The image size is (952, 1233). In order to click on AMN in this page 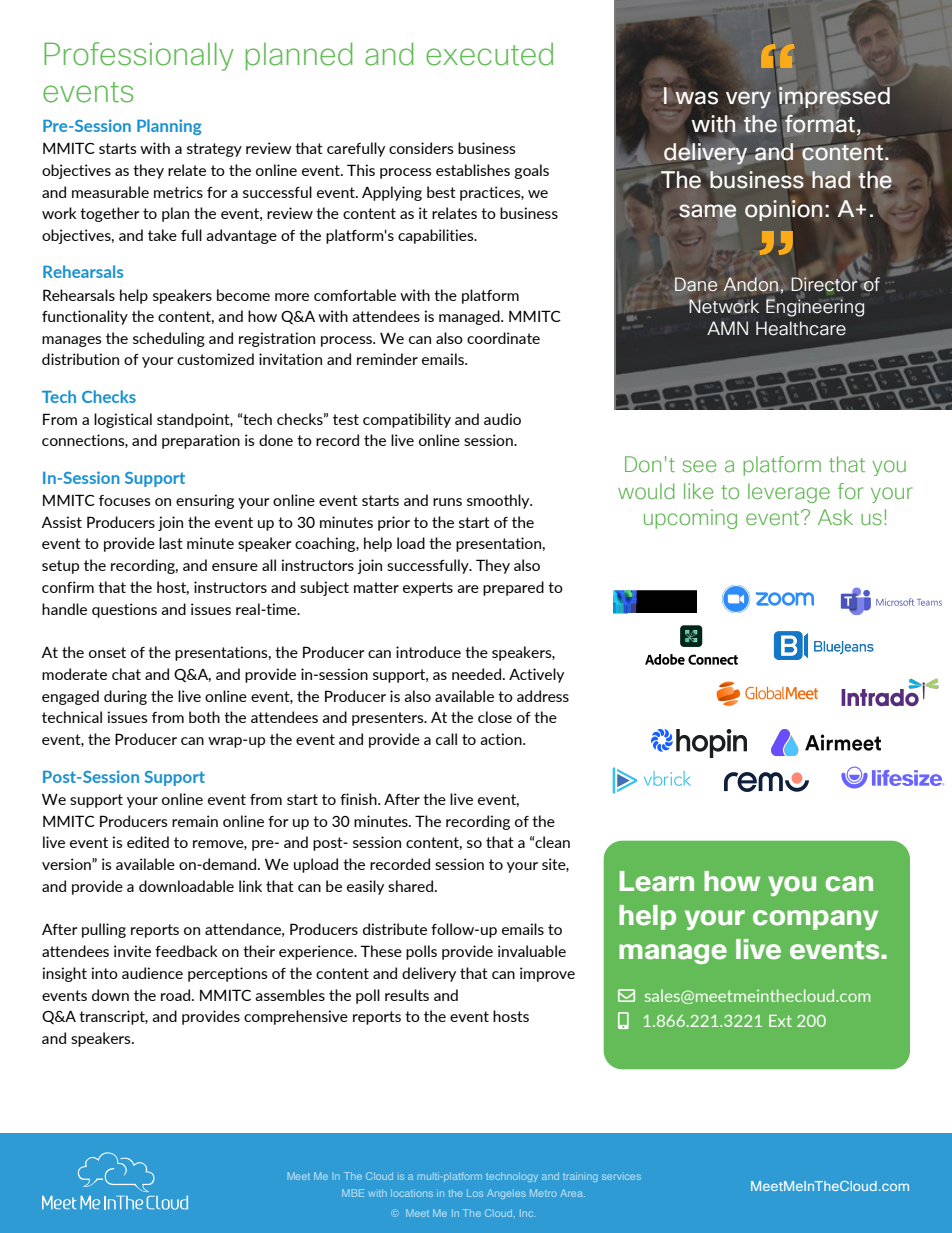, I will do `click(727, 328)`.
